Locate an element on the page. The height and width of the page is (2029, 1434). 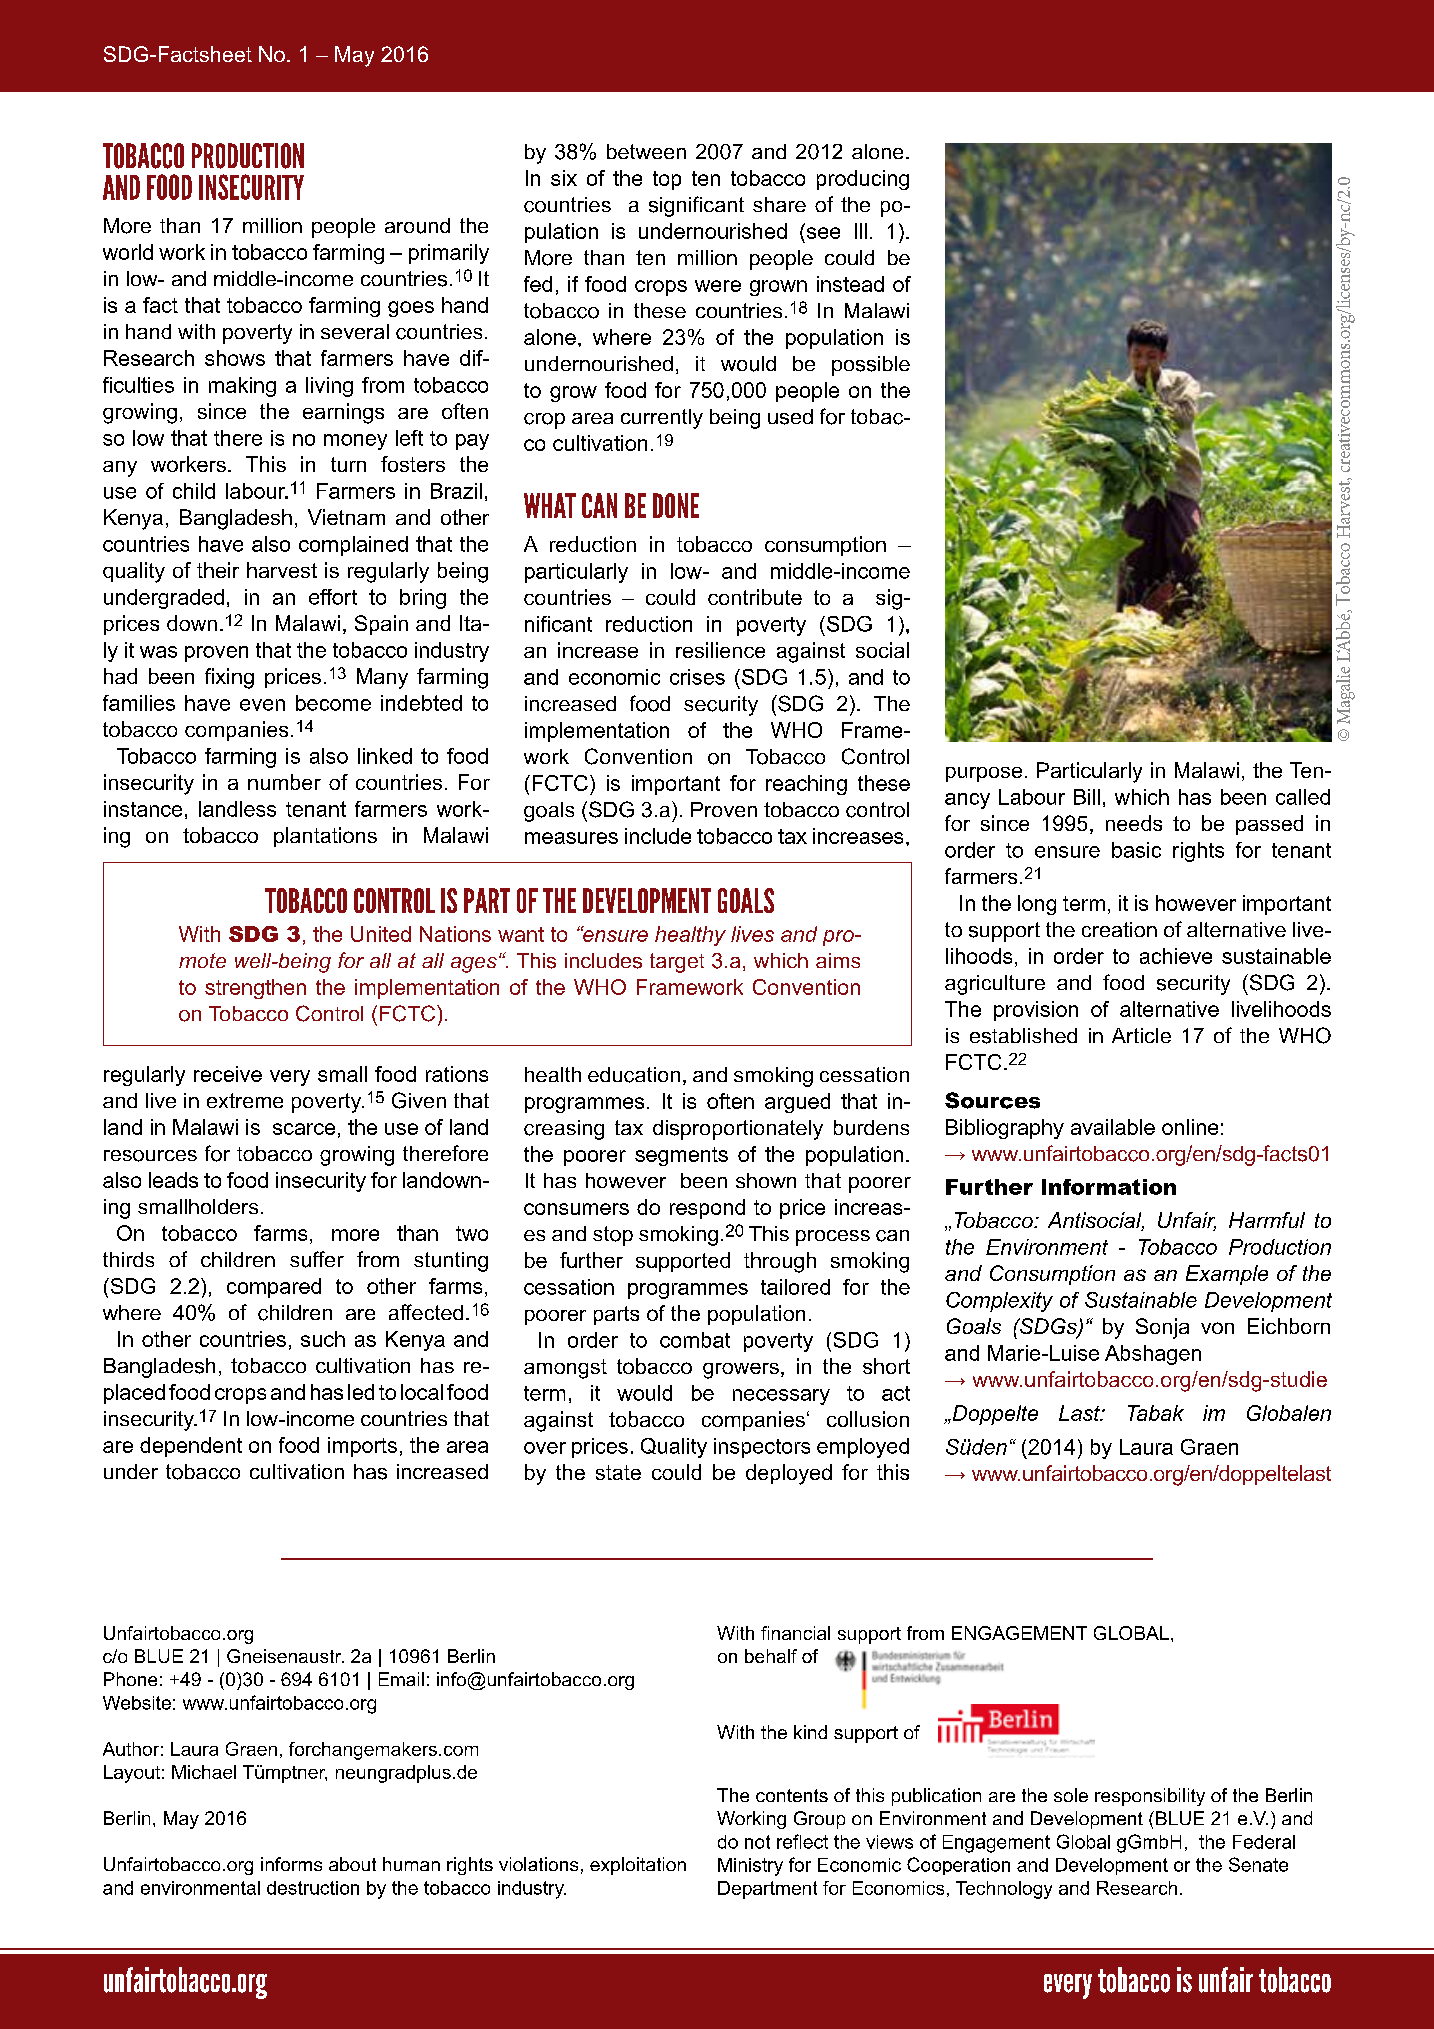
crises is located at coordinates (697, 677).
